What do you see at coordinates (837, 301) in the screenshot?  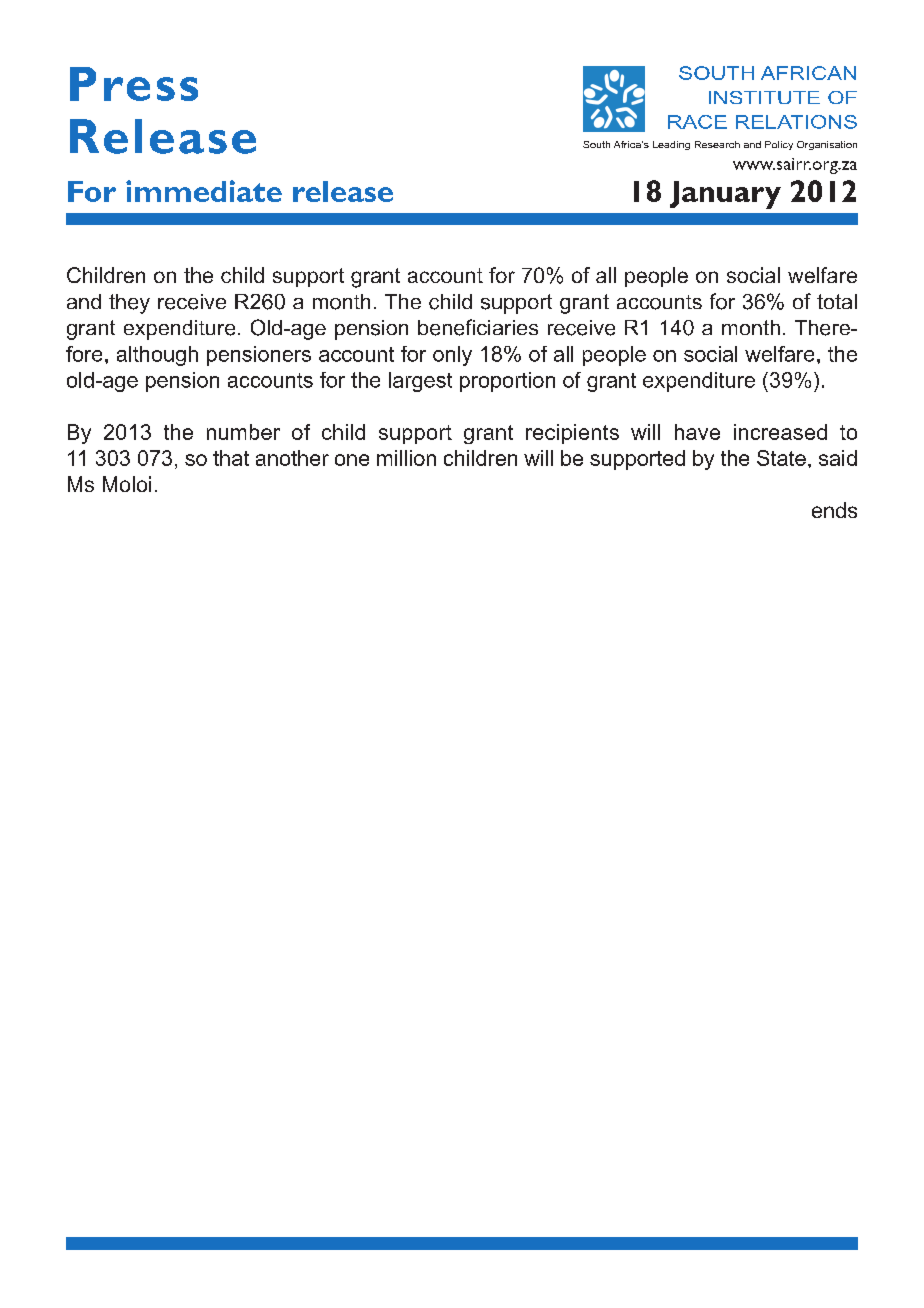 I see `total` at bounding box center [837, 301].
